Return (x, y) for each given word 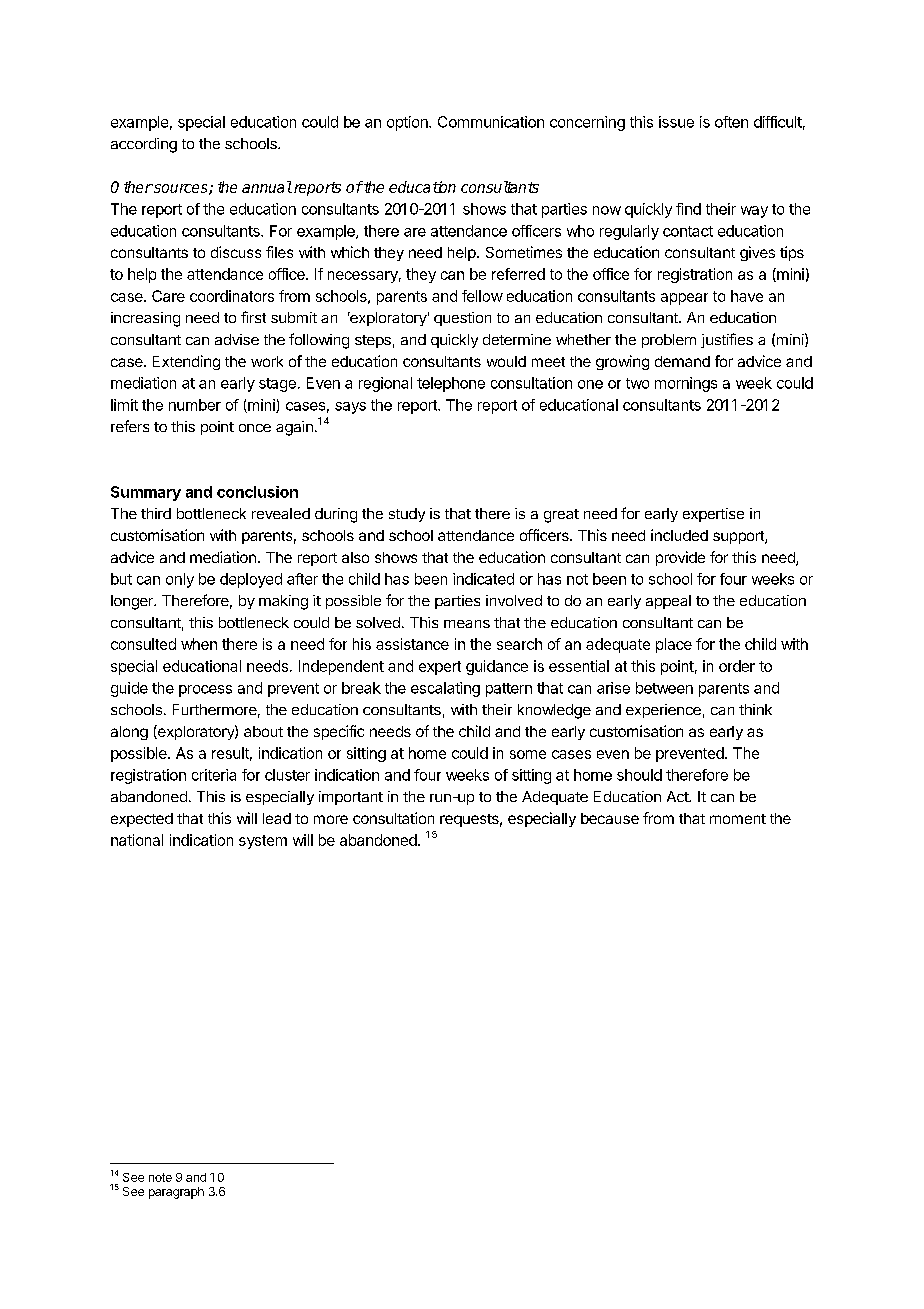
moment (738, 819)
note (160, 1177)
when (199, 644)
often (731, 122)
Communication (491, 122)
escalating (445, 689)
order (737, 666)
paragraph (176, 1193)
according (144, 145)
